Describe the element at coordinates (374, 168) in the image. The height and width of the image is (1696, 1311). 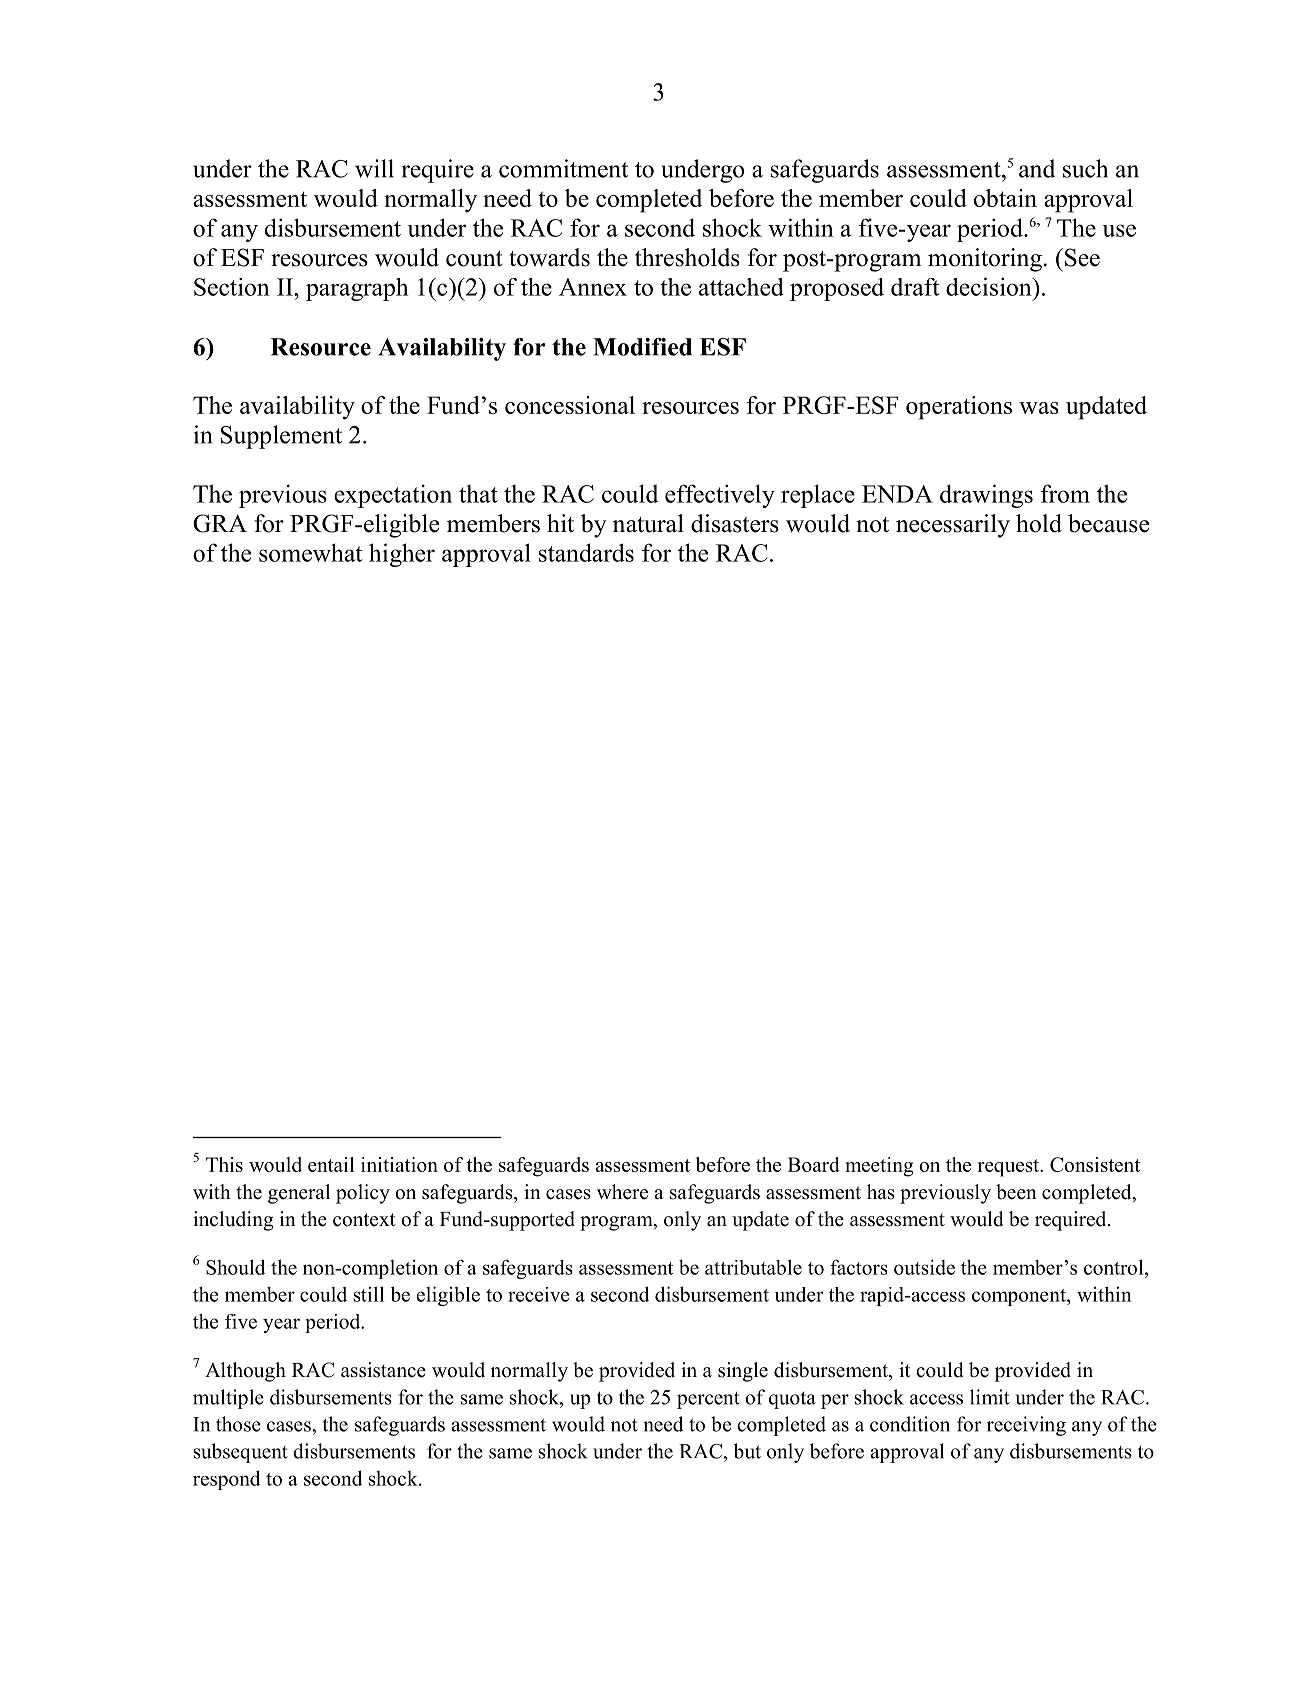
I see `will` at that location.
